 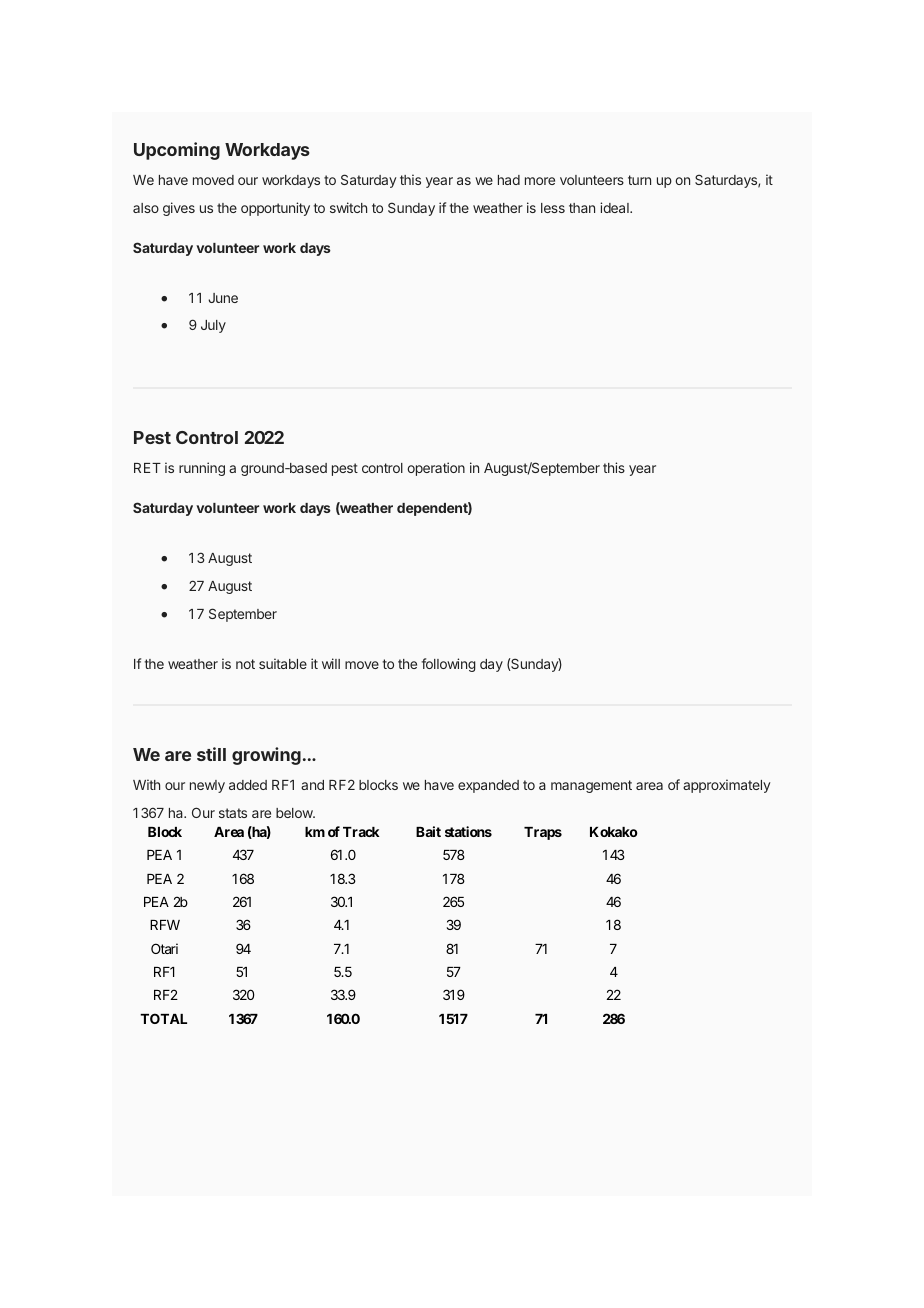 I want to click on following, so click(x=448, y=665).
